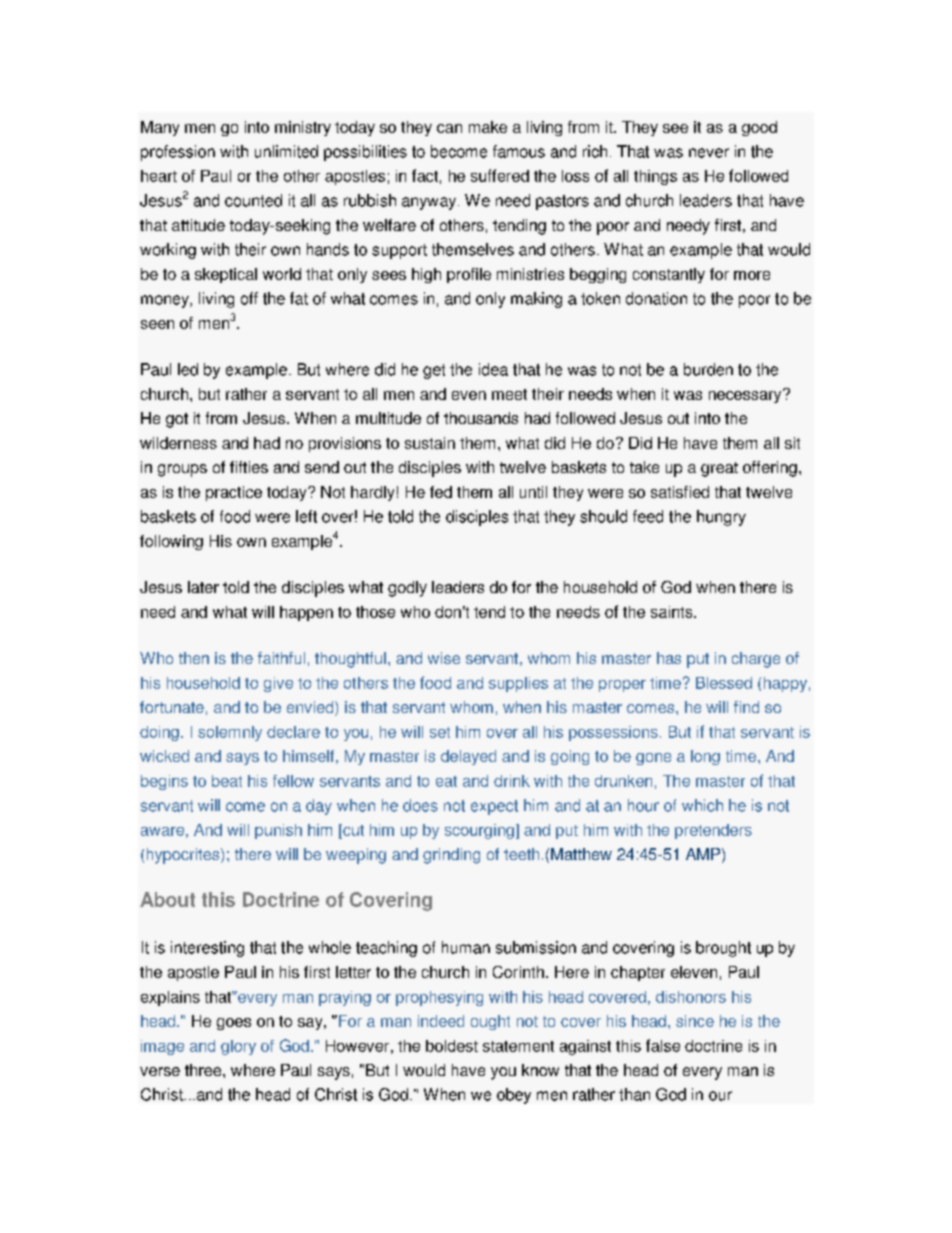 Image resolution: width=952 pixels, height=1233 pixels. Describe the element at coordinates (709, 153) in the document. I see `never` at that location.
